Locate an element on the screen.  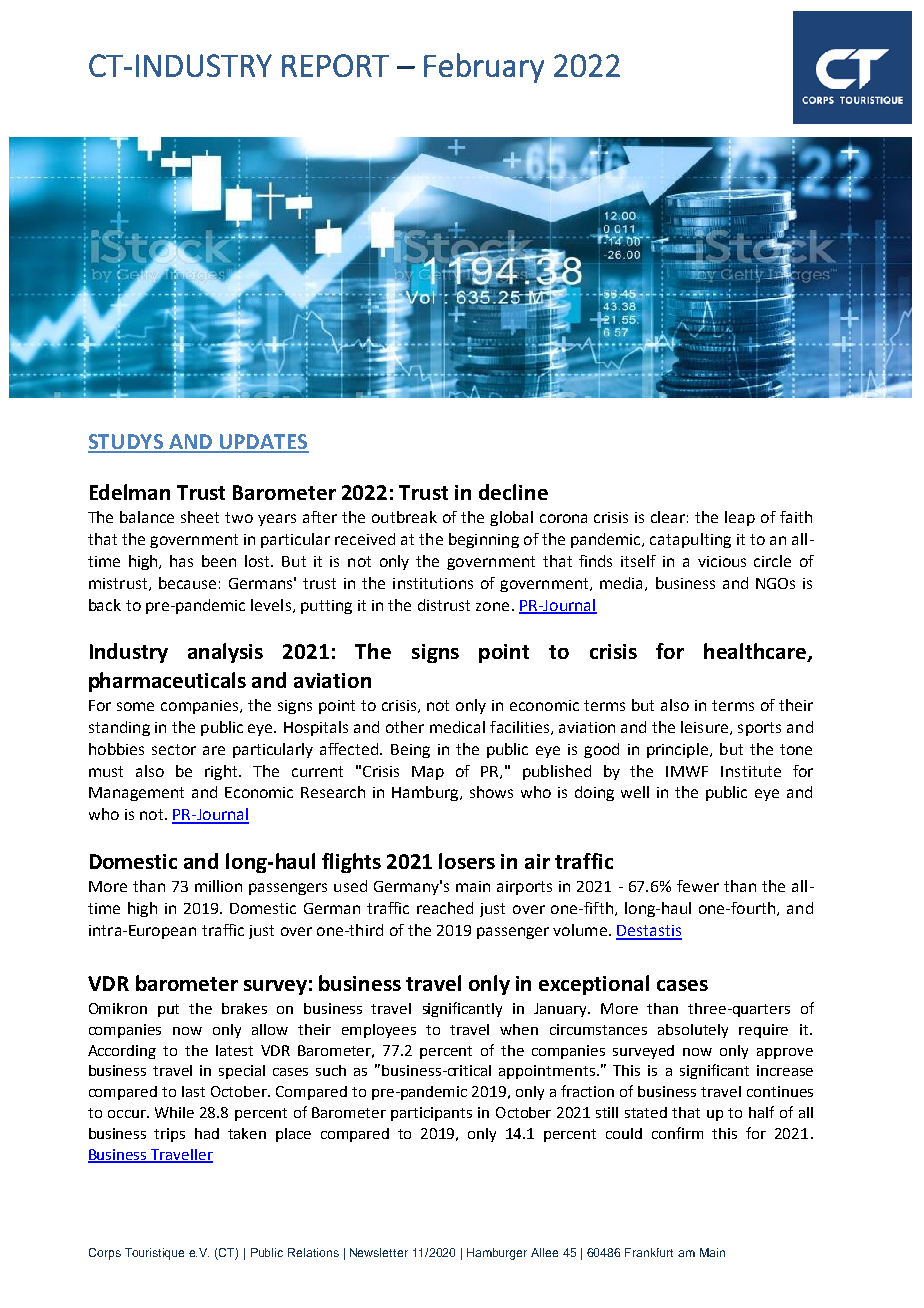
REPORT is located at coordinates (335, 65).
